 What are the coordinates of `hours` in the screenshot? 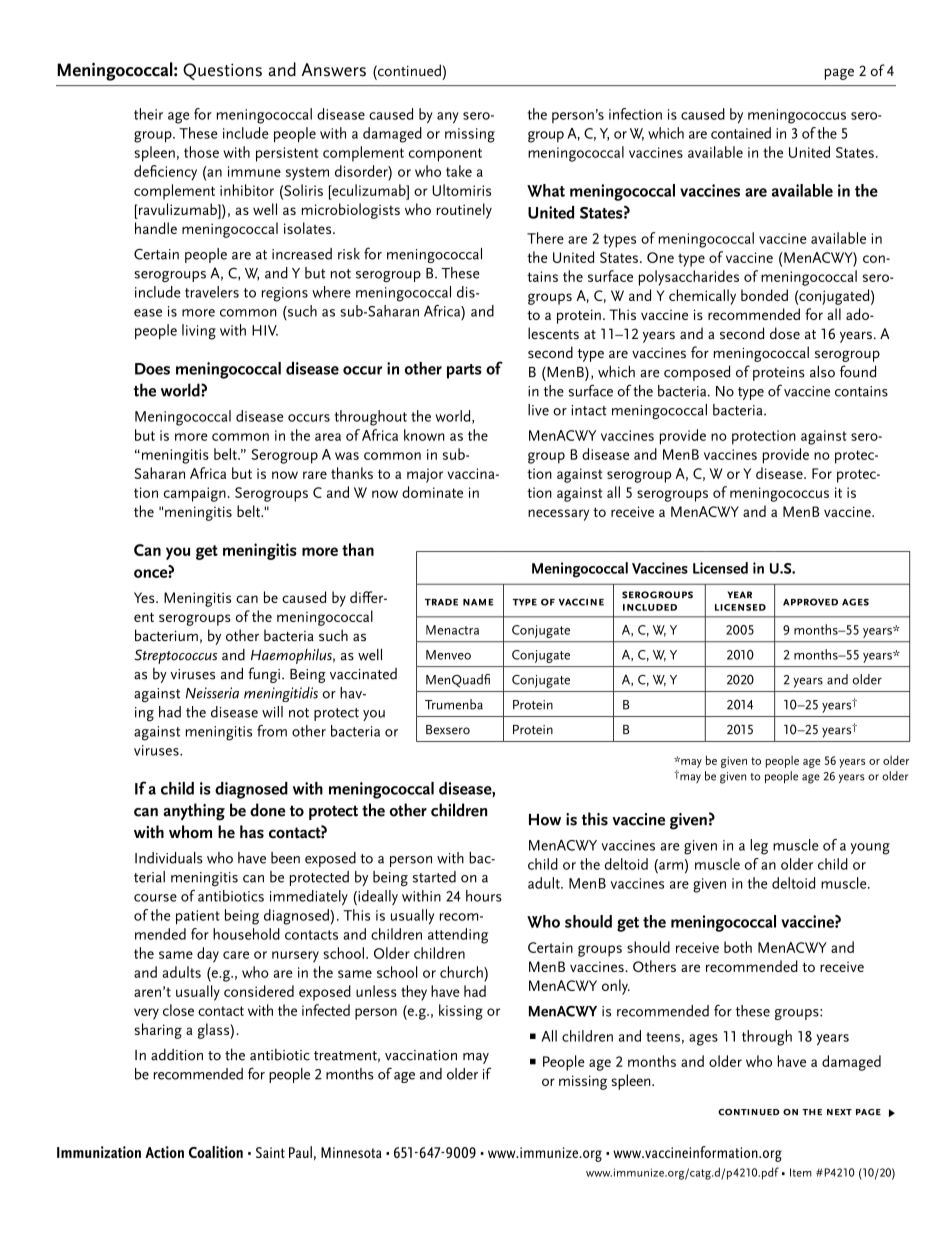 It's located at (484, 896).
